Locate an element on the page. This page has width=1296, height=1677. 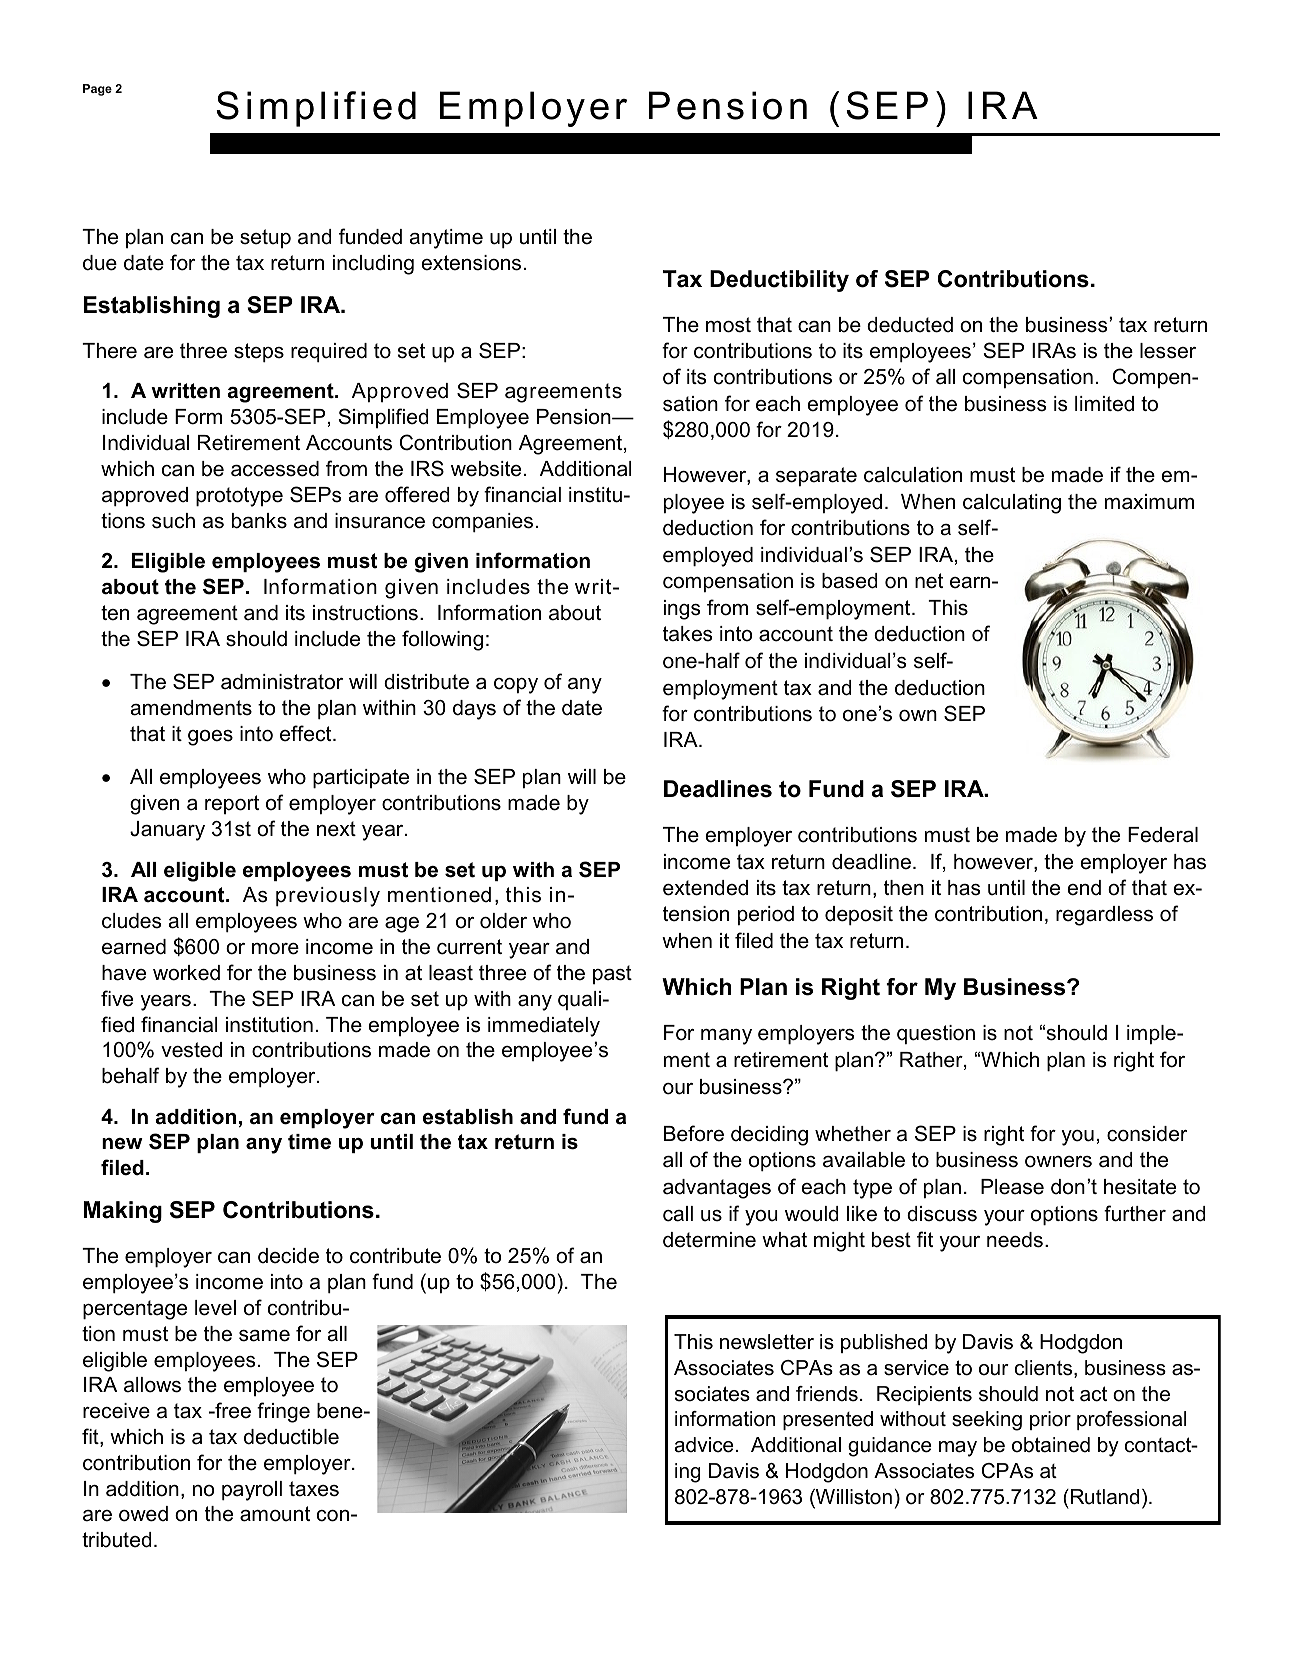
deducted is located at coordinates (910, 325).
